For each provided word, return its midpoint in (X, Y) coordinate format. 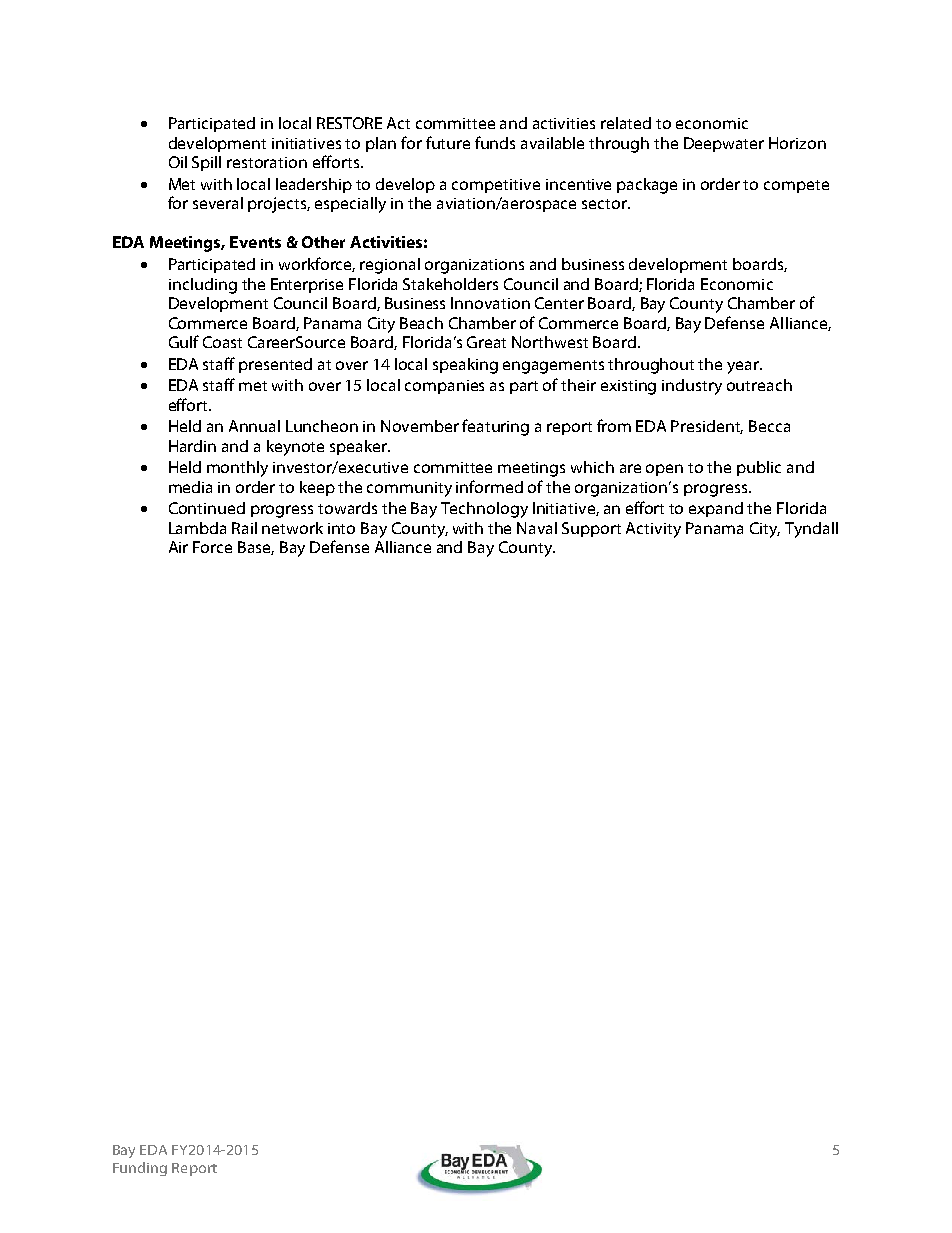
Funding (140, 1169)
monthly (237, 469)
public (759, 468)
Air (178, 547)
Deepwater (724, 144)
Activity (653, 530)
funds (495, 142)
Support (591, 529)
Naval (537, 528)
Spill (206, 163)
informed (489, 486)
